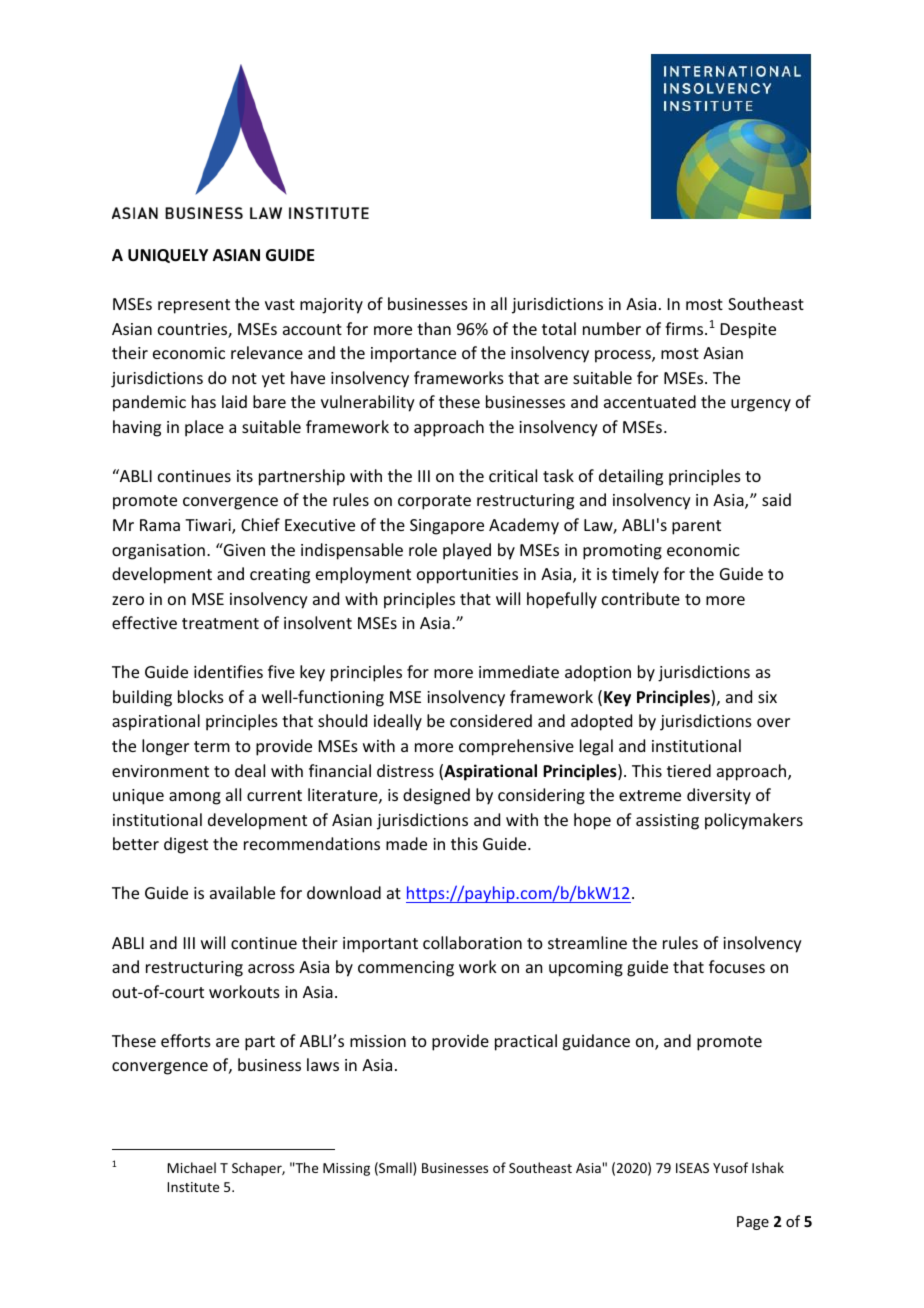 This image has width=924, height=1308. Describe the element at coordinates (434, 328) in the image. I see `than` at that location.
